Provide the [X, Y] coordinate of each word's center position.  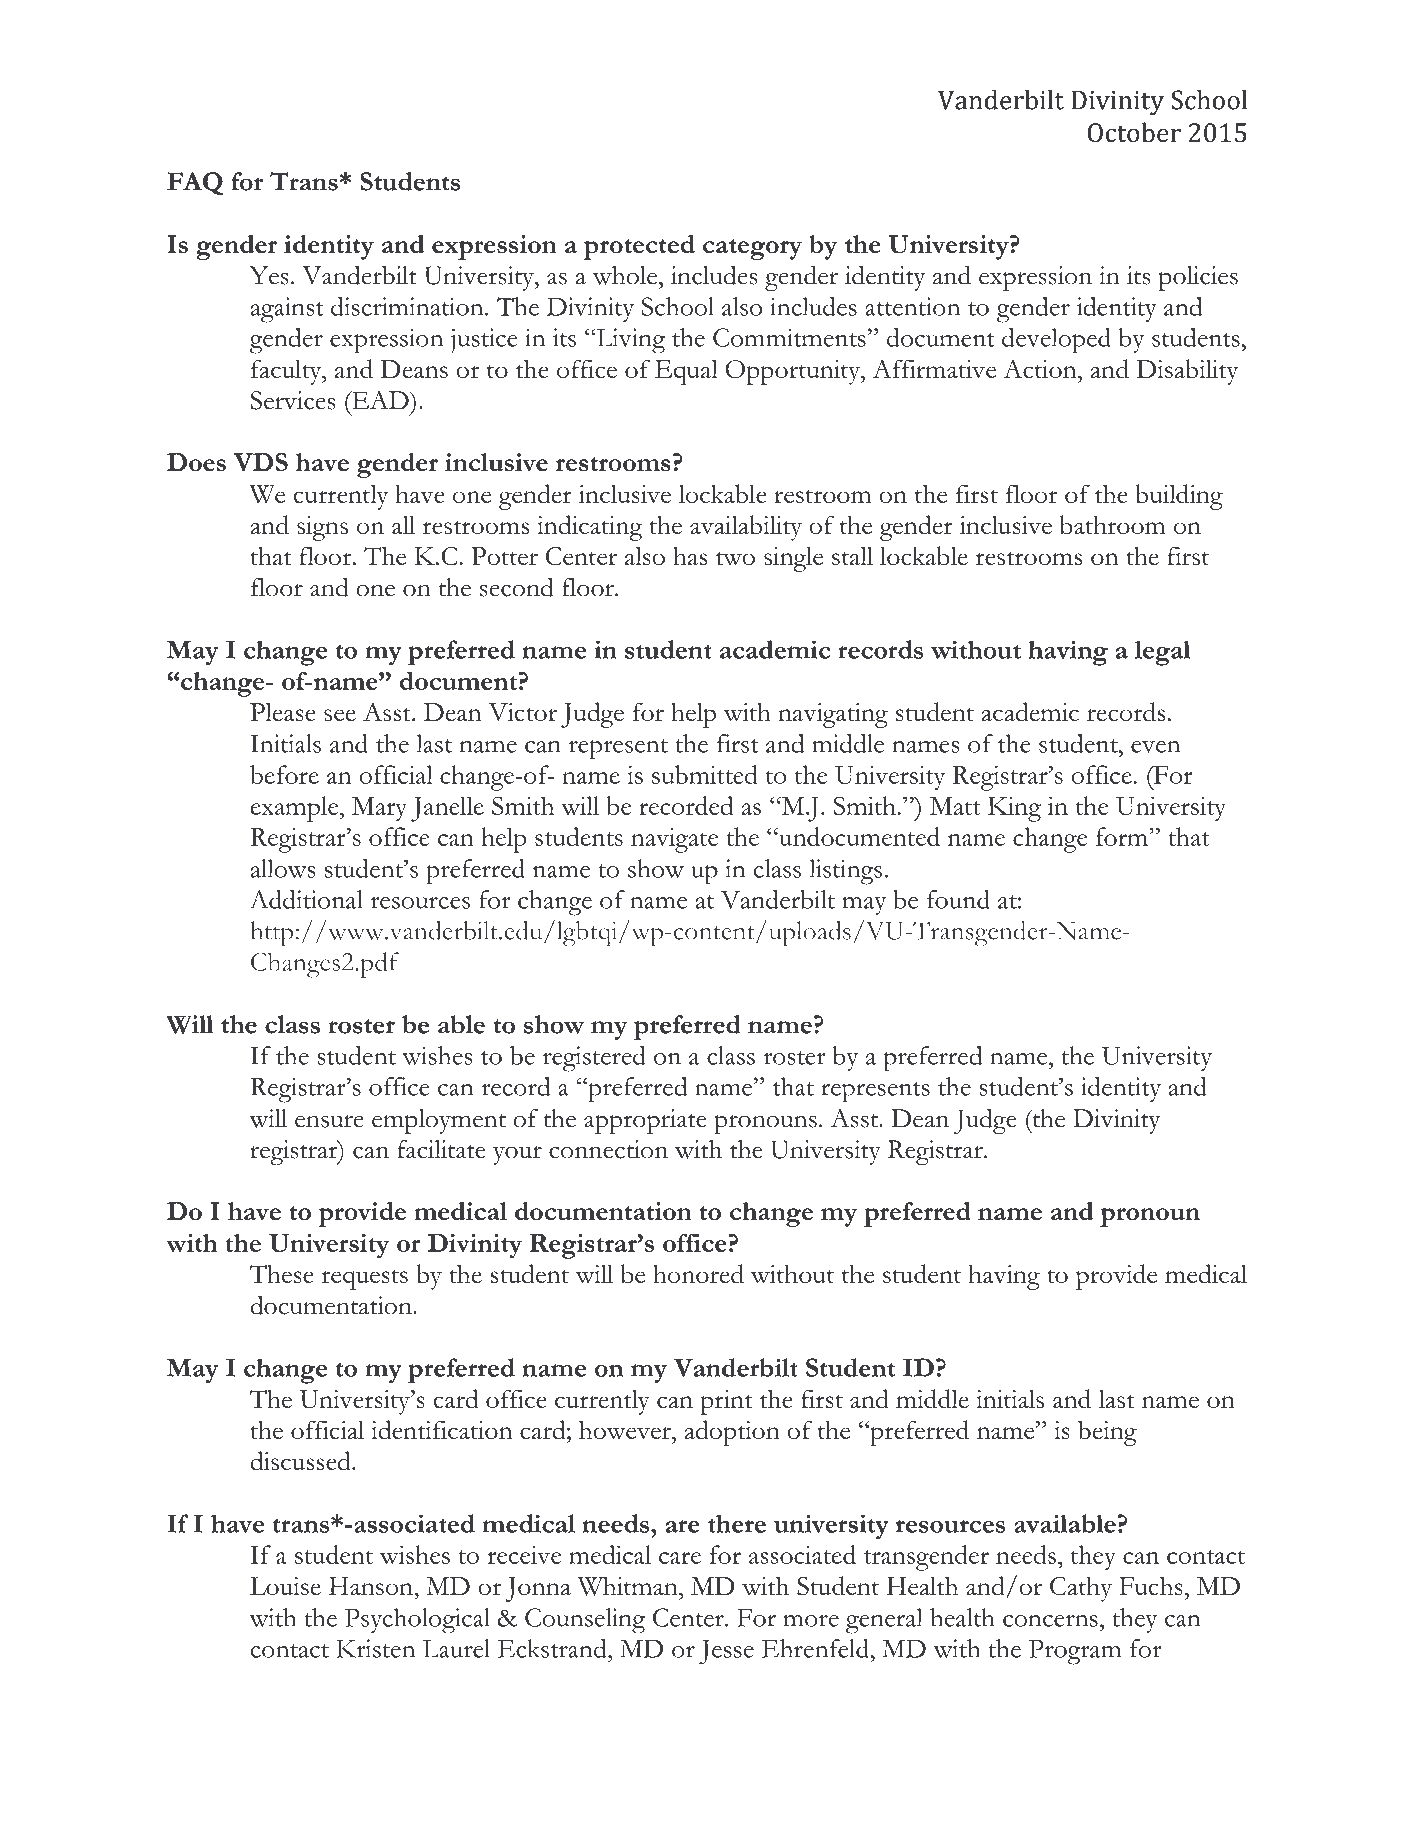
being [1107, 1433]
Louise [285, 1586]
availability [746, 528]
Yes [269, 275]
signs [322, 528]
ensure [329, 1121]
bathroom [1113, 524]
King [1014, 809]
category [752, 249]
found [958, 899]
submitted [705, 774]
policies [1198, 278]
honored [698, 1273]
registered [594, 1059]
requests [364, 1279]
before [284, 774]
